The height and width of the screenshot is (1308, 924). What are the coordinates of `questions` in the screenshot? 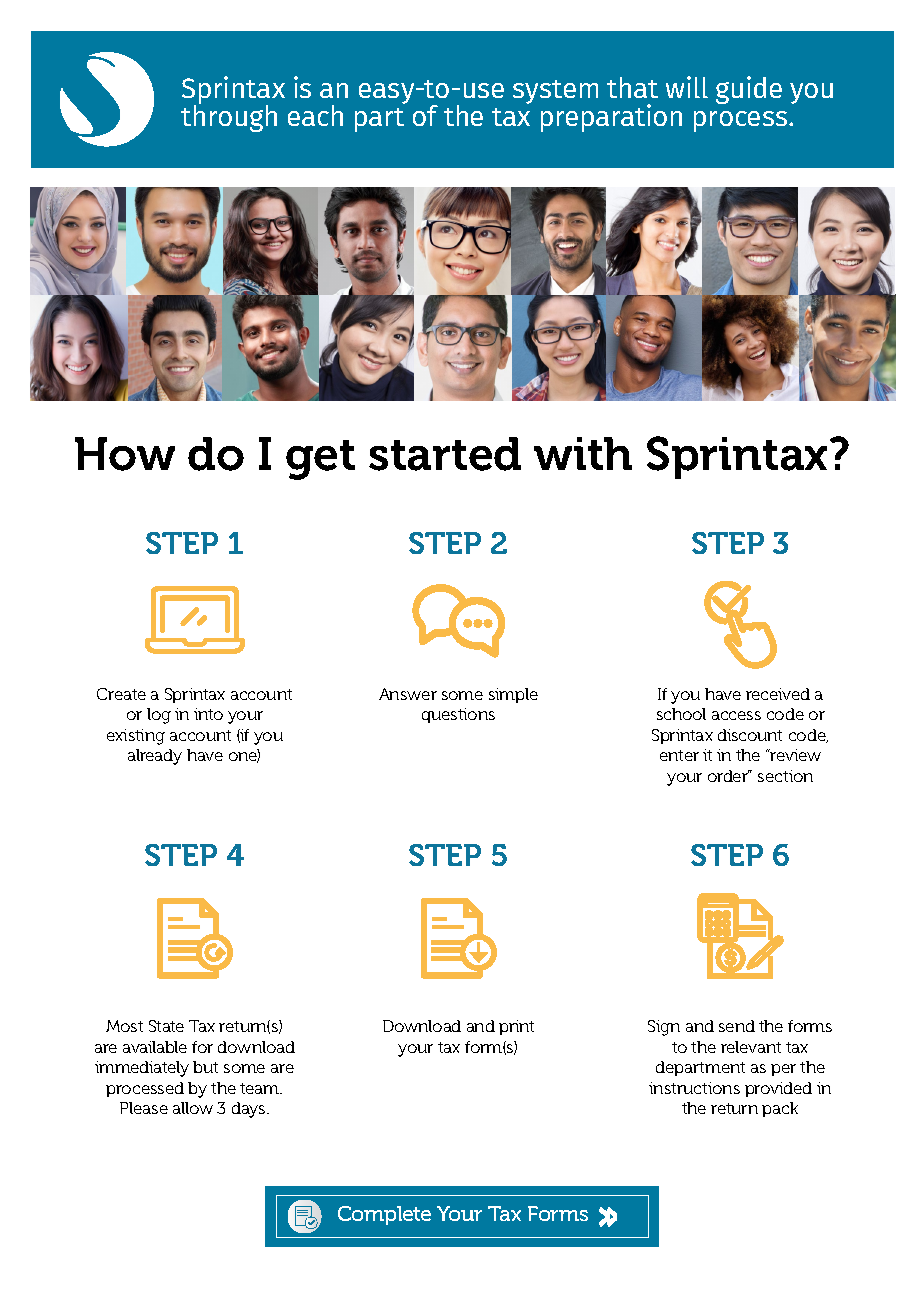 It's located at (458, 715).
